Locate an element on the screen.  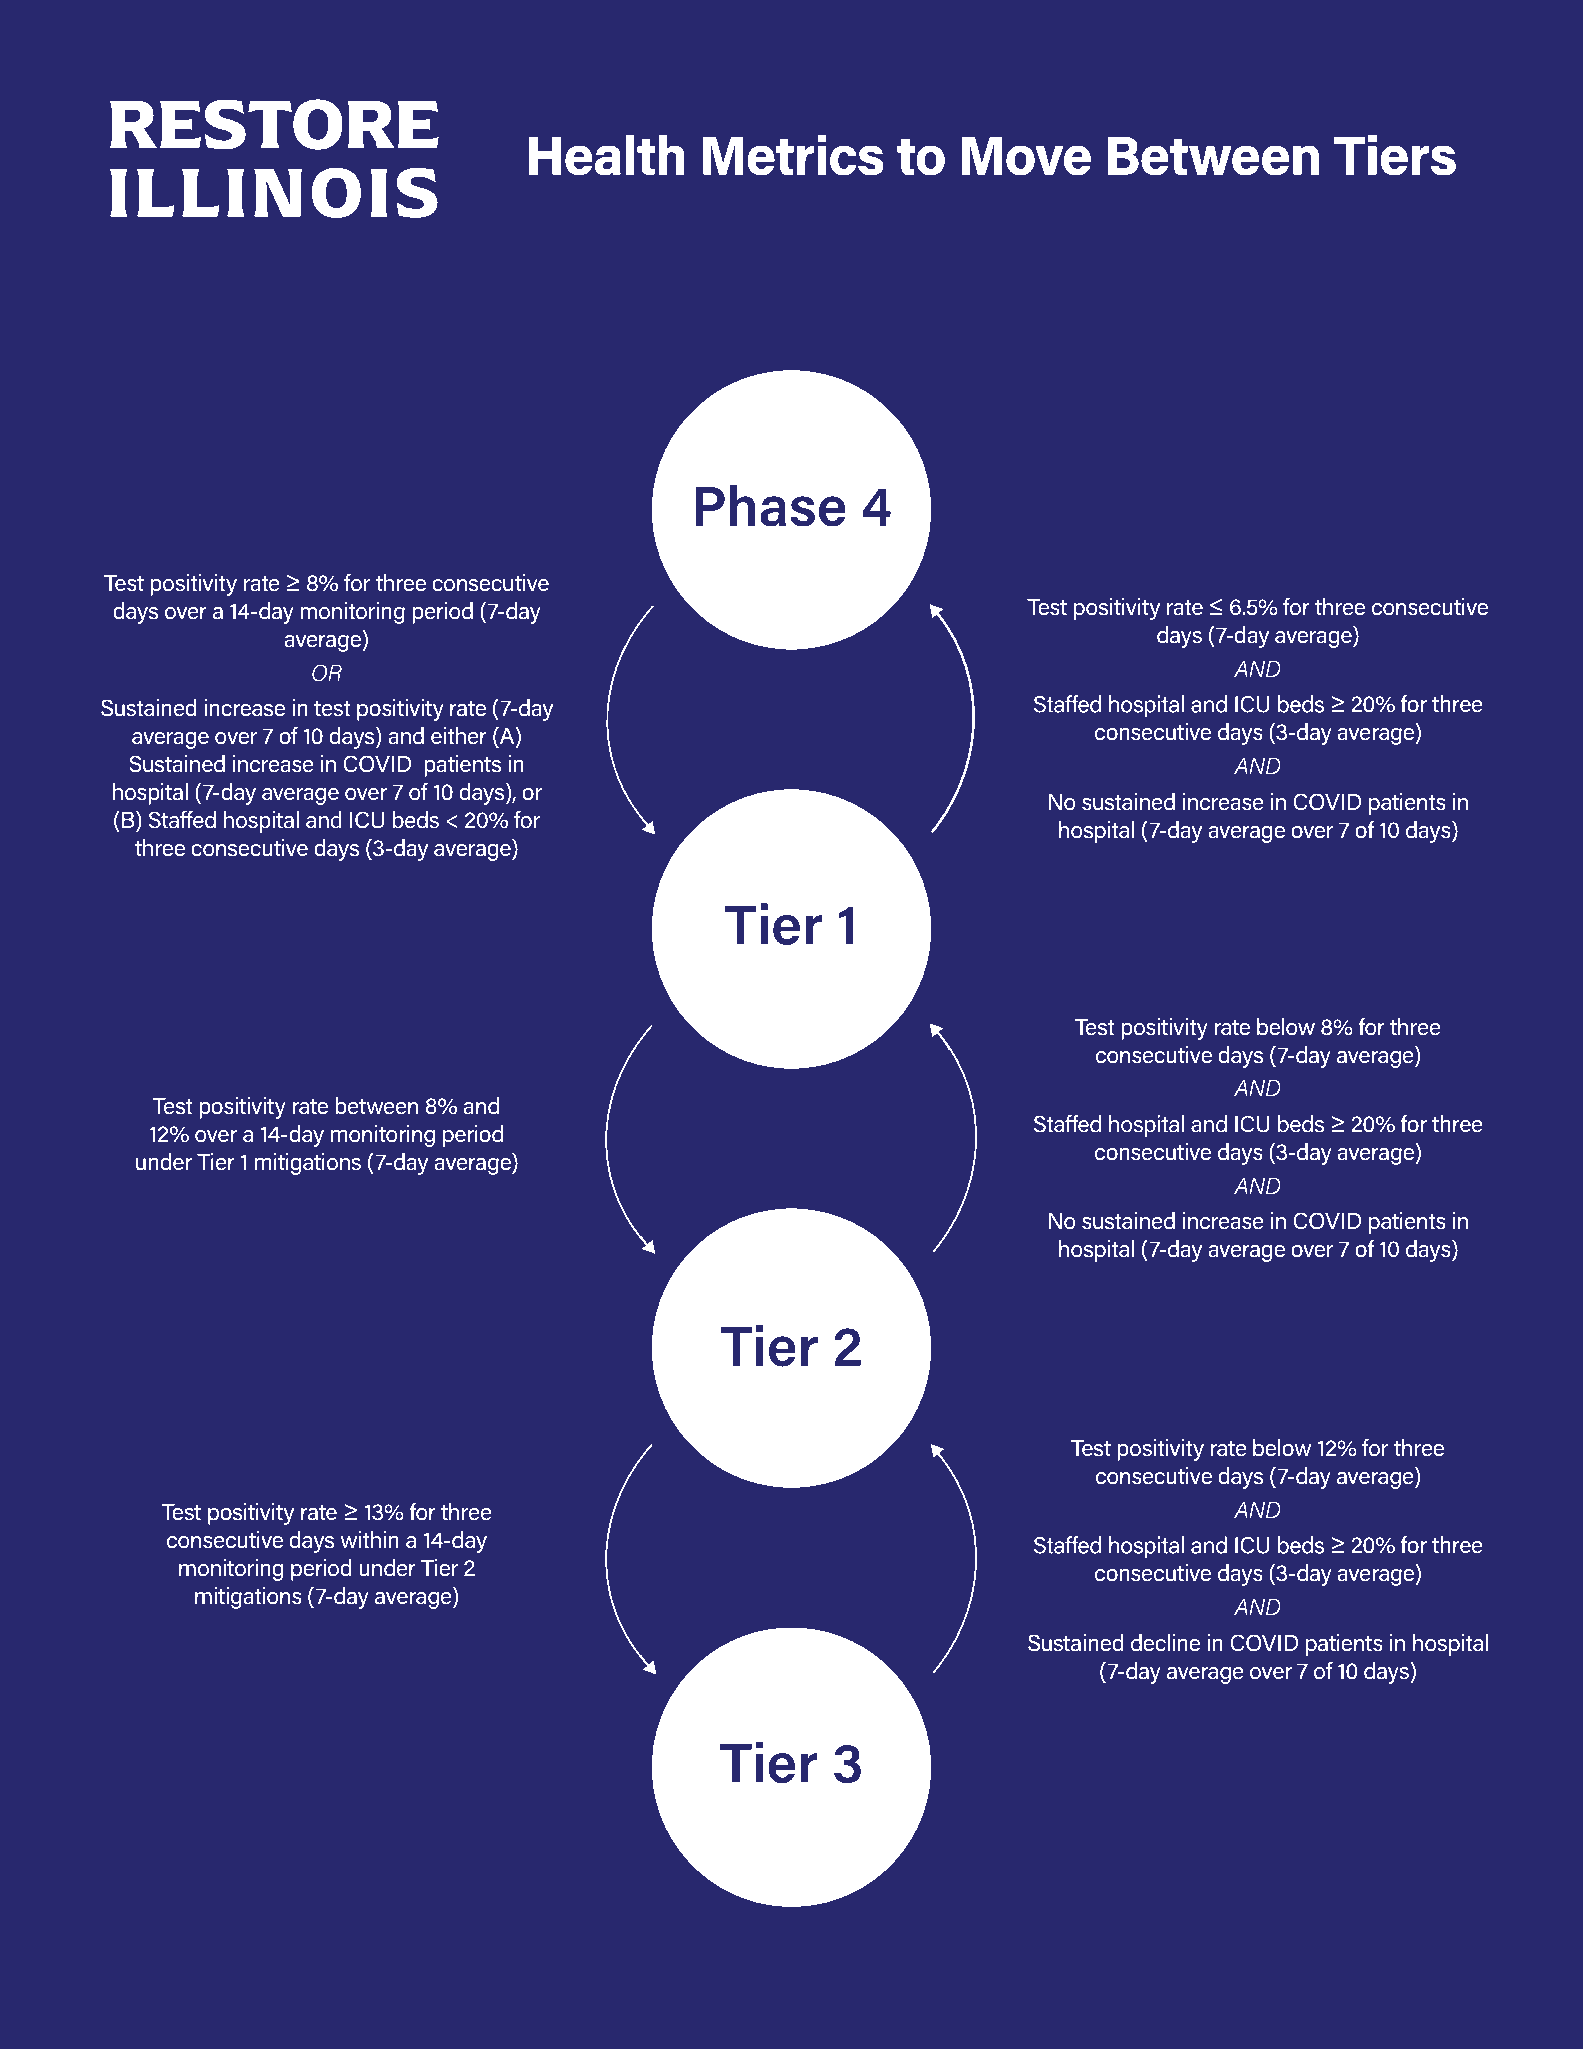
RESTORE is located at coordinates (274, 124).
